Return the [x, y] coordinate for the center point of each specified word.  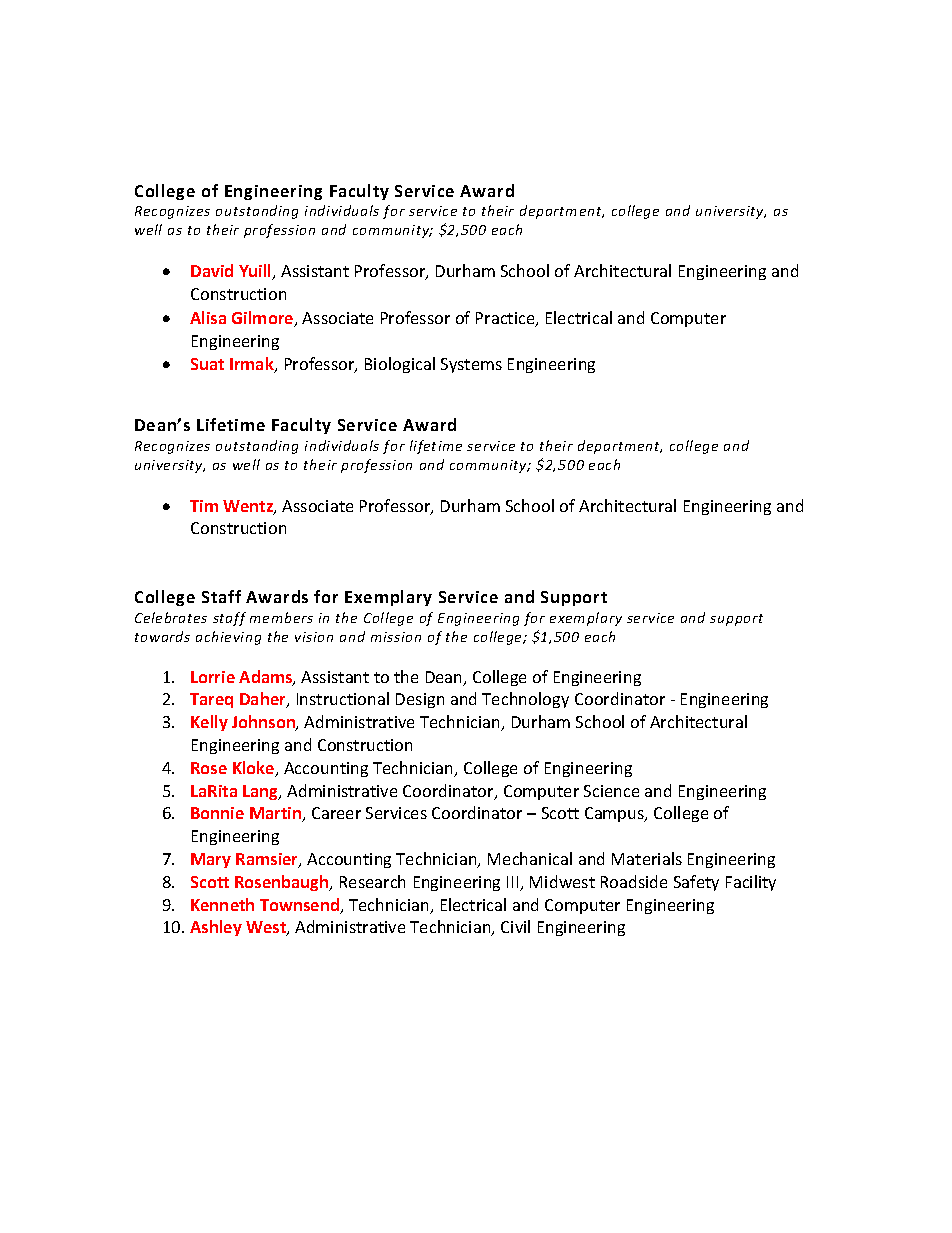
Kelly [209, 723]
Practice [506, 319]
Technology [525, 700]
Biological [400, 365]
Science [611, 791]
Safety [696, 883]
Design [420, 700]
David [212, 270]
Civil [515, 926]
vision [314, 637]
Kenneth [222, 904]
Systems [471, 365]
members [281, 617]
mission [396, 637]
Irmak [253, 365]
